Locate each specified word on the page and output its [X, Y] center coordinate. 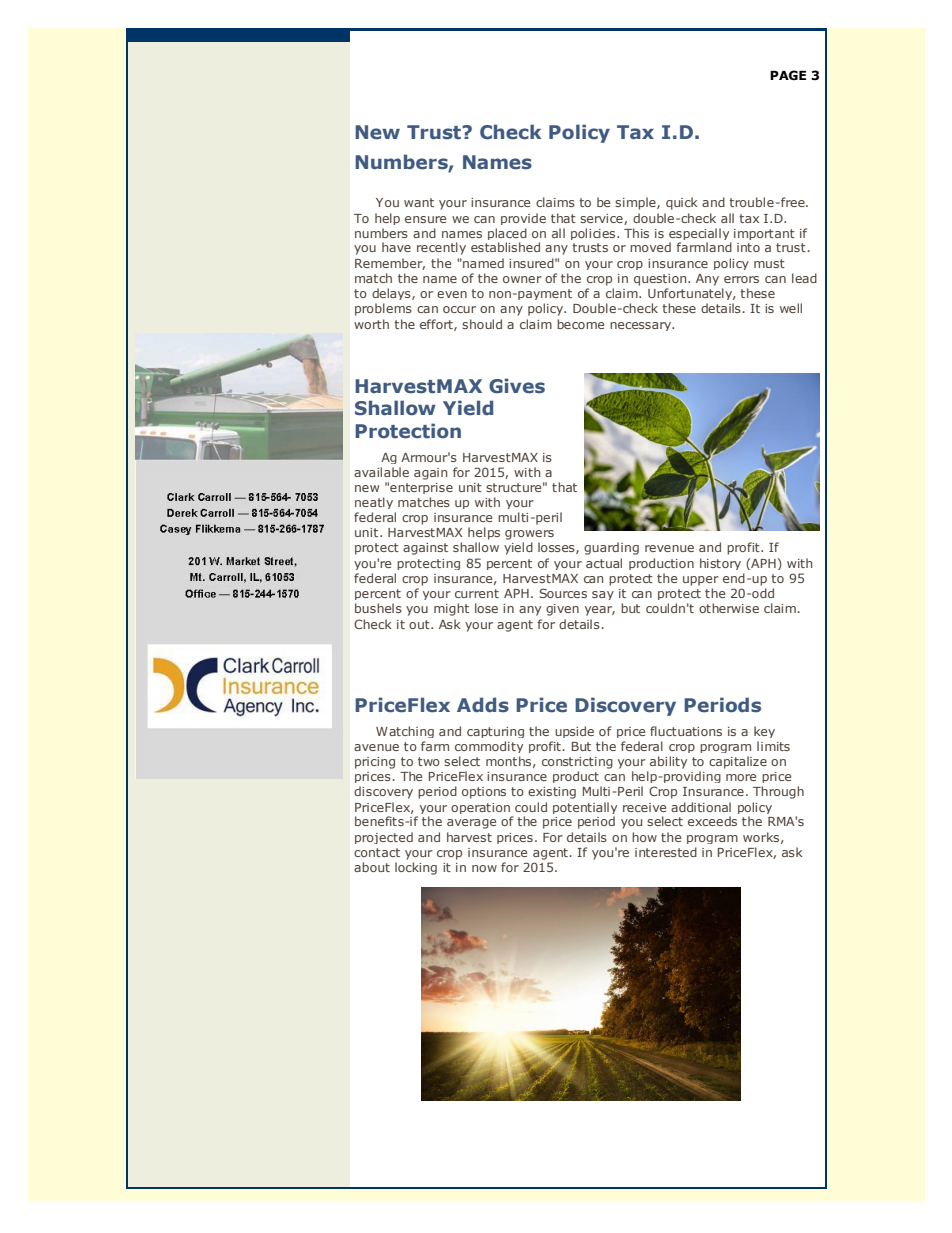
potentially [585, 809]
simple [636, 203]
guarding [611, 548]
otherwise [729, 608]
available [381, 472]
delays [392, 294]
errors [741, 279]
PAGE [788, 75]
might [451, 609]
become [580, 324]
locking [416, 868]
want [419, 202]
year [600, 611]
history [720, 564]
